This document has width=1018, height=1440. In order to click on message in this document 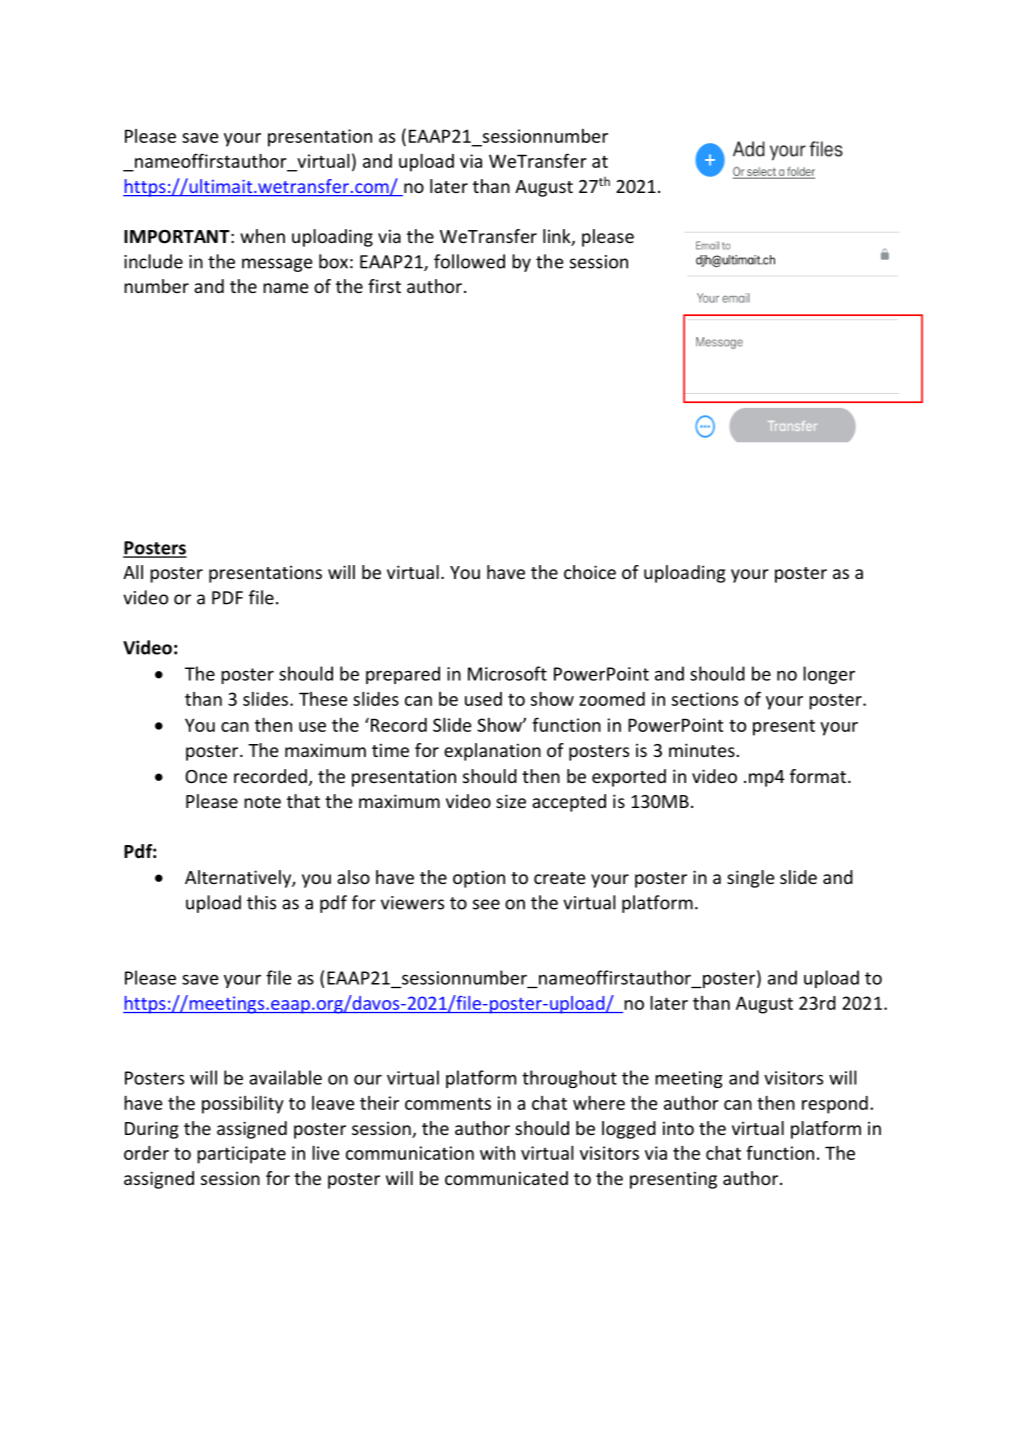, I will do `click(277, 265)`.
